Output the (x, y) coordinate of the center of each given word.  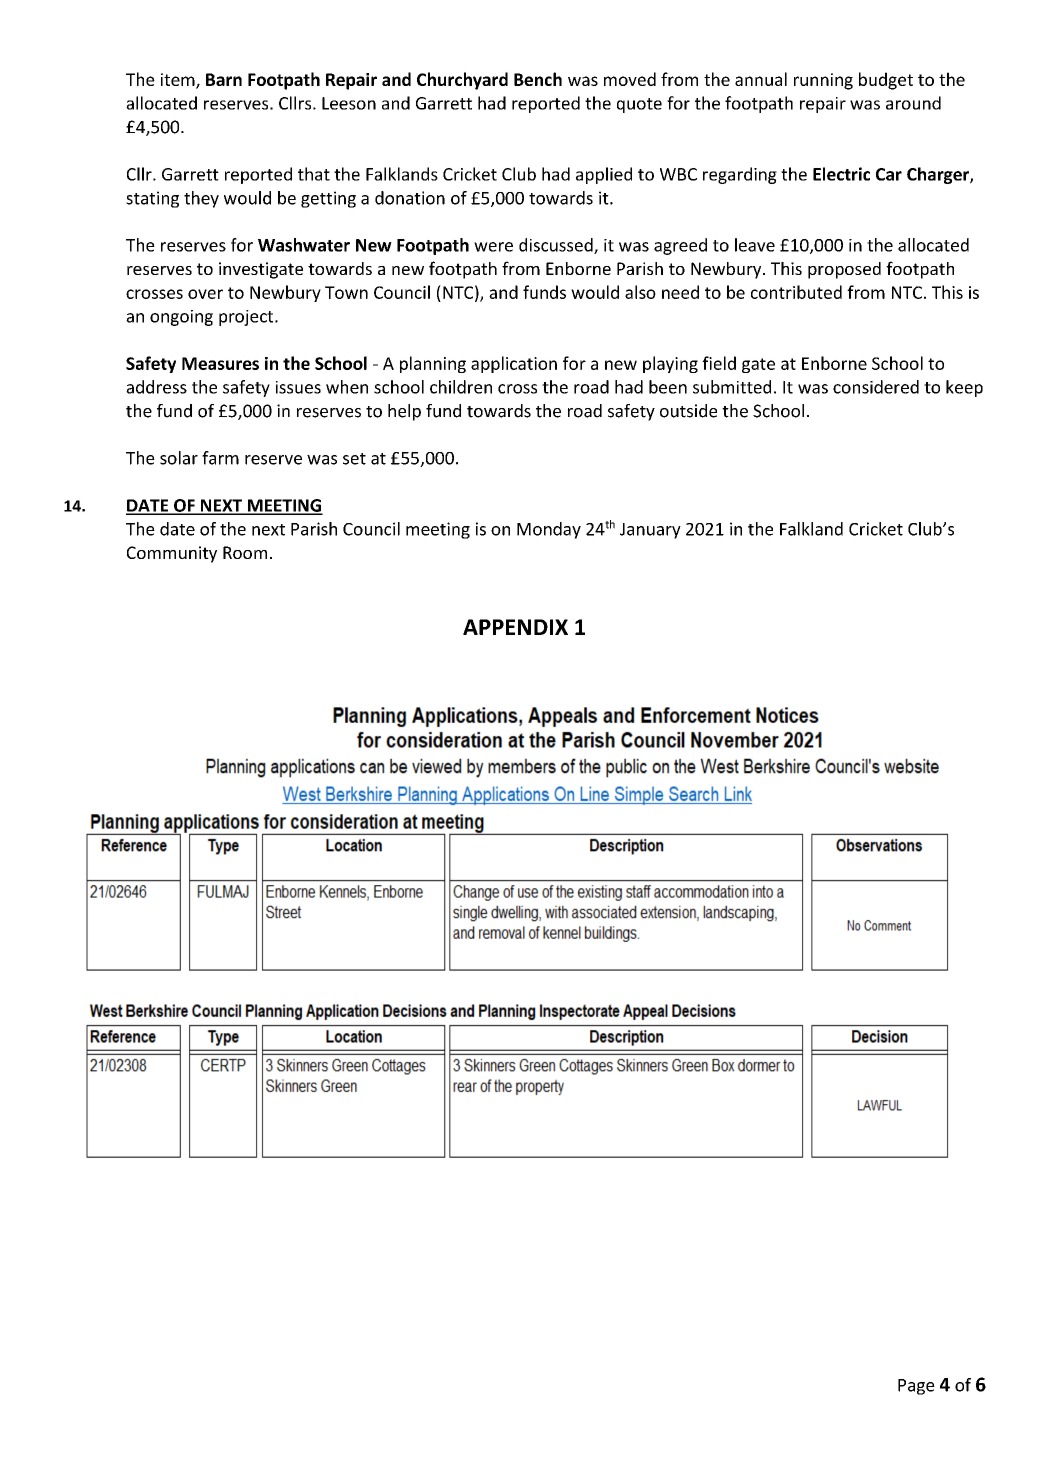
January (650, 531)
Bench (538, 79)
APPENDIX (515, 627)
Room (245, 552)
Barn (224, 79)
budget (886, 81)
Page (916, 1387)
